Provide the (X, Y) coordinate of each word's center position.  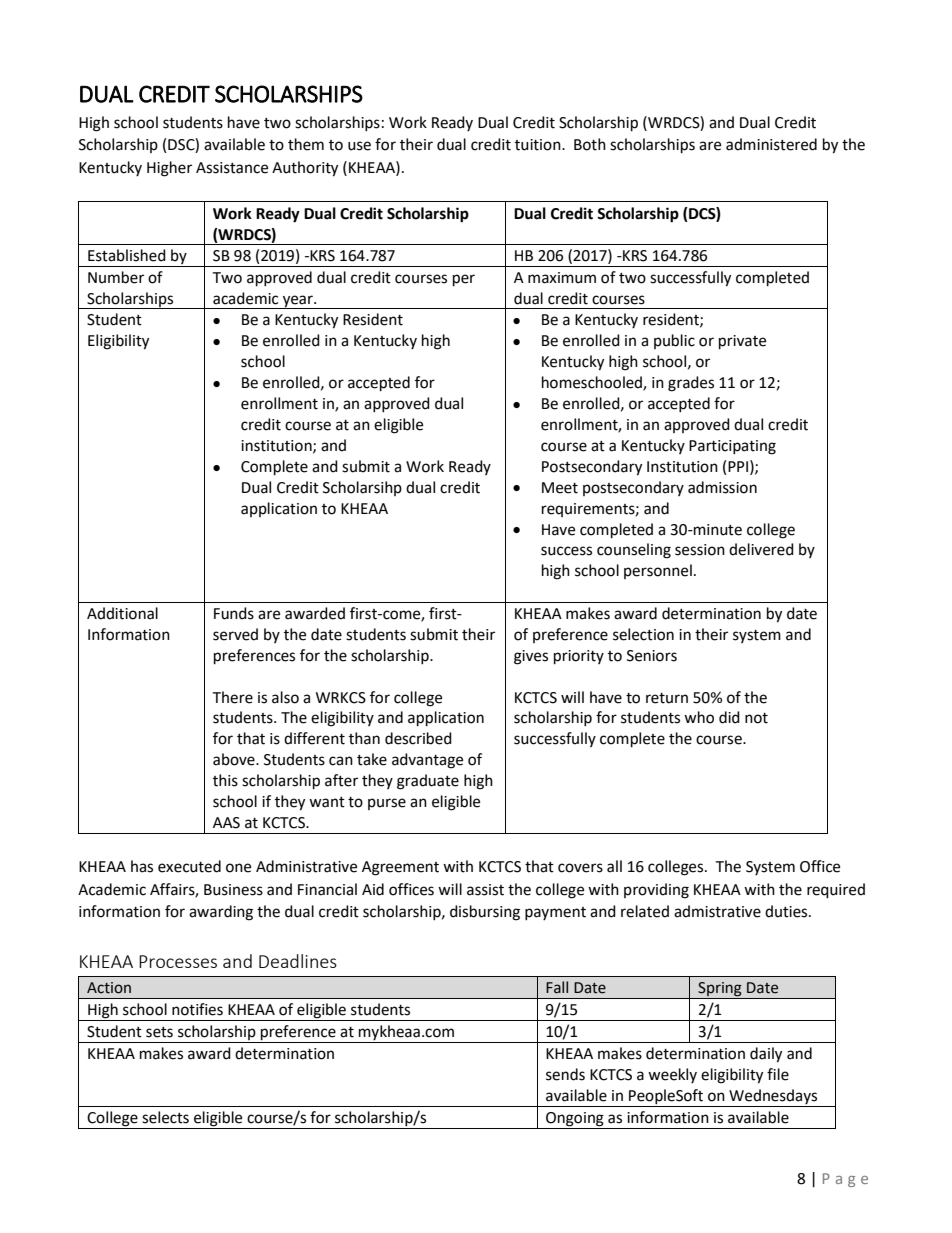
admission (722, 487)
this (225, 780)
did (729, 717)
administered (771, 144)
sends (565, 1074)
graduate (428, 782)
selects (165, 1117)
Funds (234, 613)
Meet (560, 488)
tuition (539, 145)
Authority (305, 169)
